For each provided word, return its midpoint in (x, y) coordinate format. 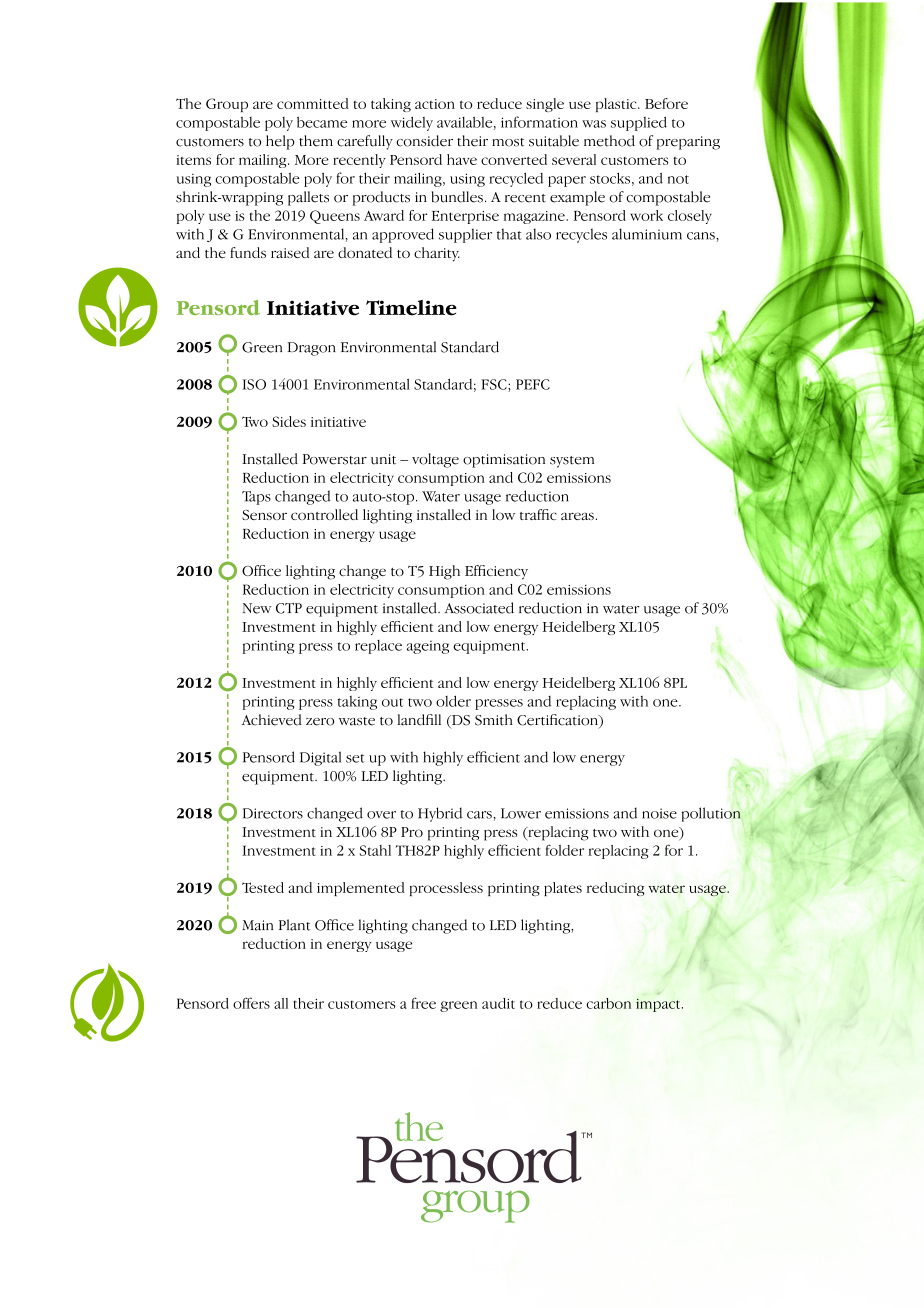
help (280, 142)
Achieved (272, 720)
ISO (254, 384)
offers (251, 1003)
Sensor (264, 515)
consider (424, 141)
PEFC (533, 384)
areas (577, 516)
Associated (479, 608)
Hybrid (440, 814)
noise (659, 813)
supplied (639, 123)
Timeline (411, 308)
